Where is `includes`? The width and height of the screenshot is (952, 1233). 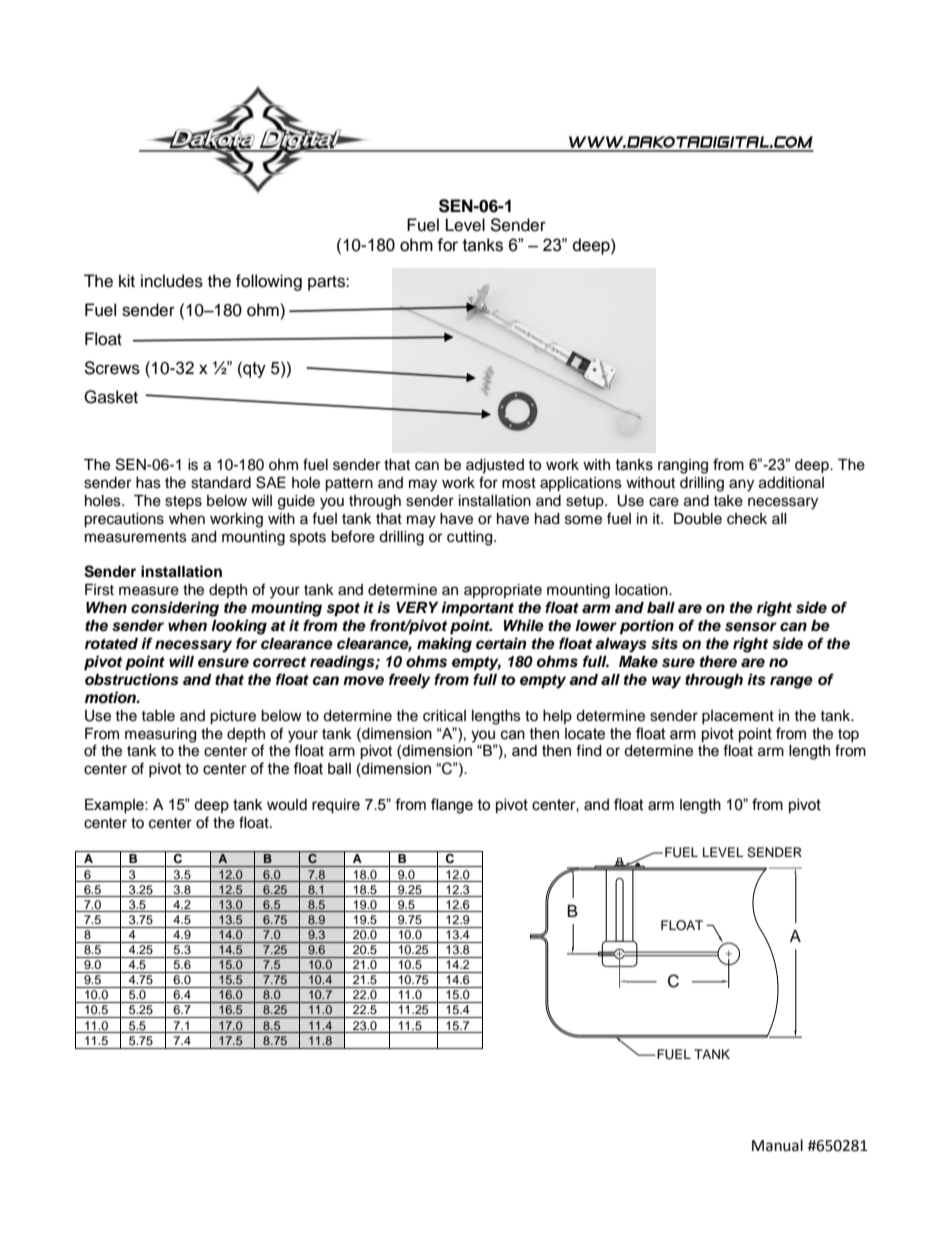 includes is located at coordinates (172, 281).
